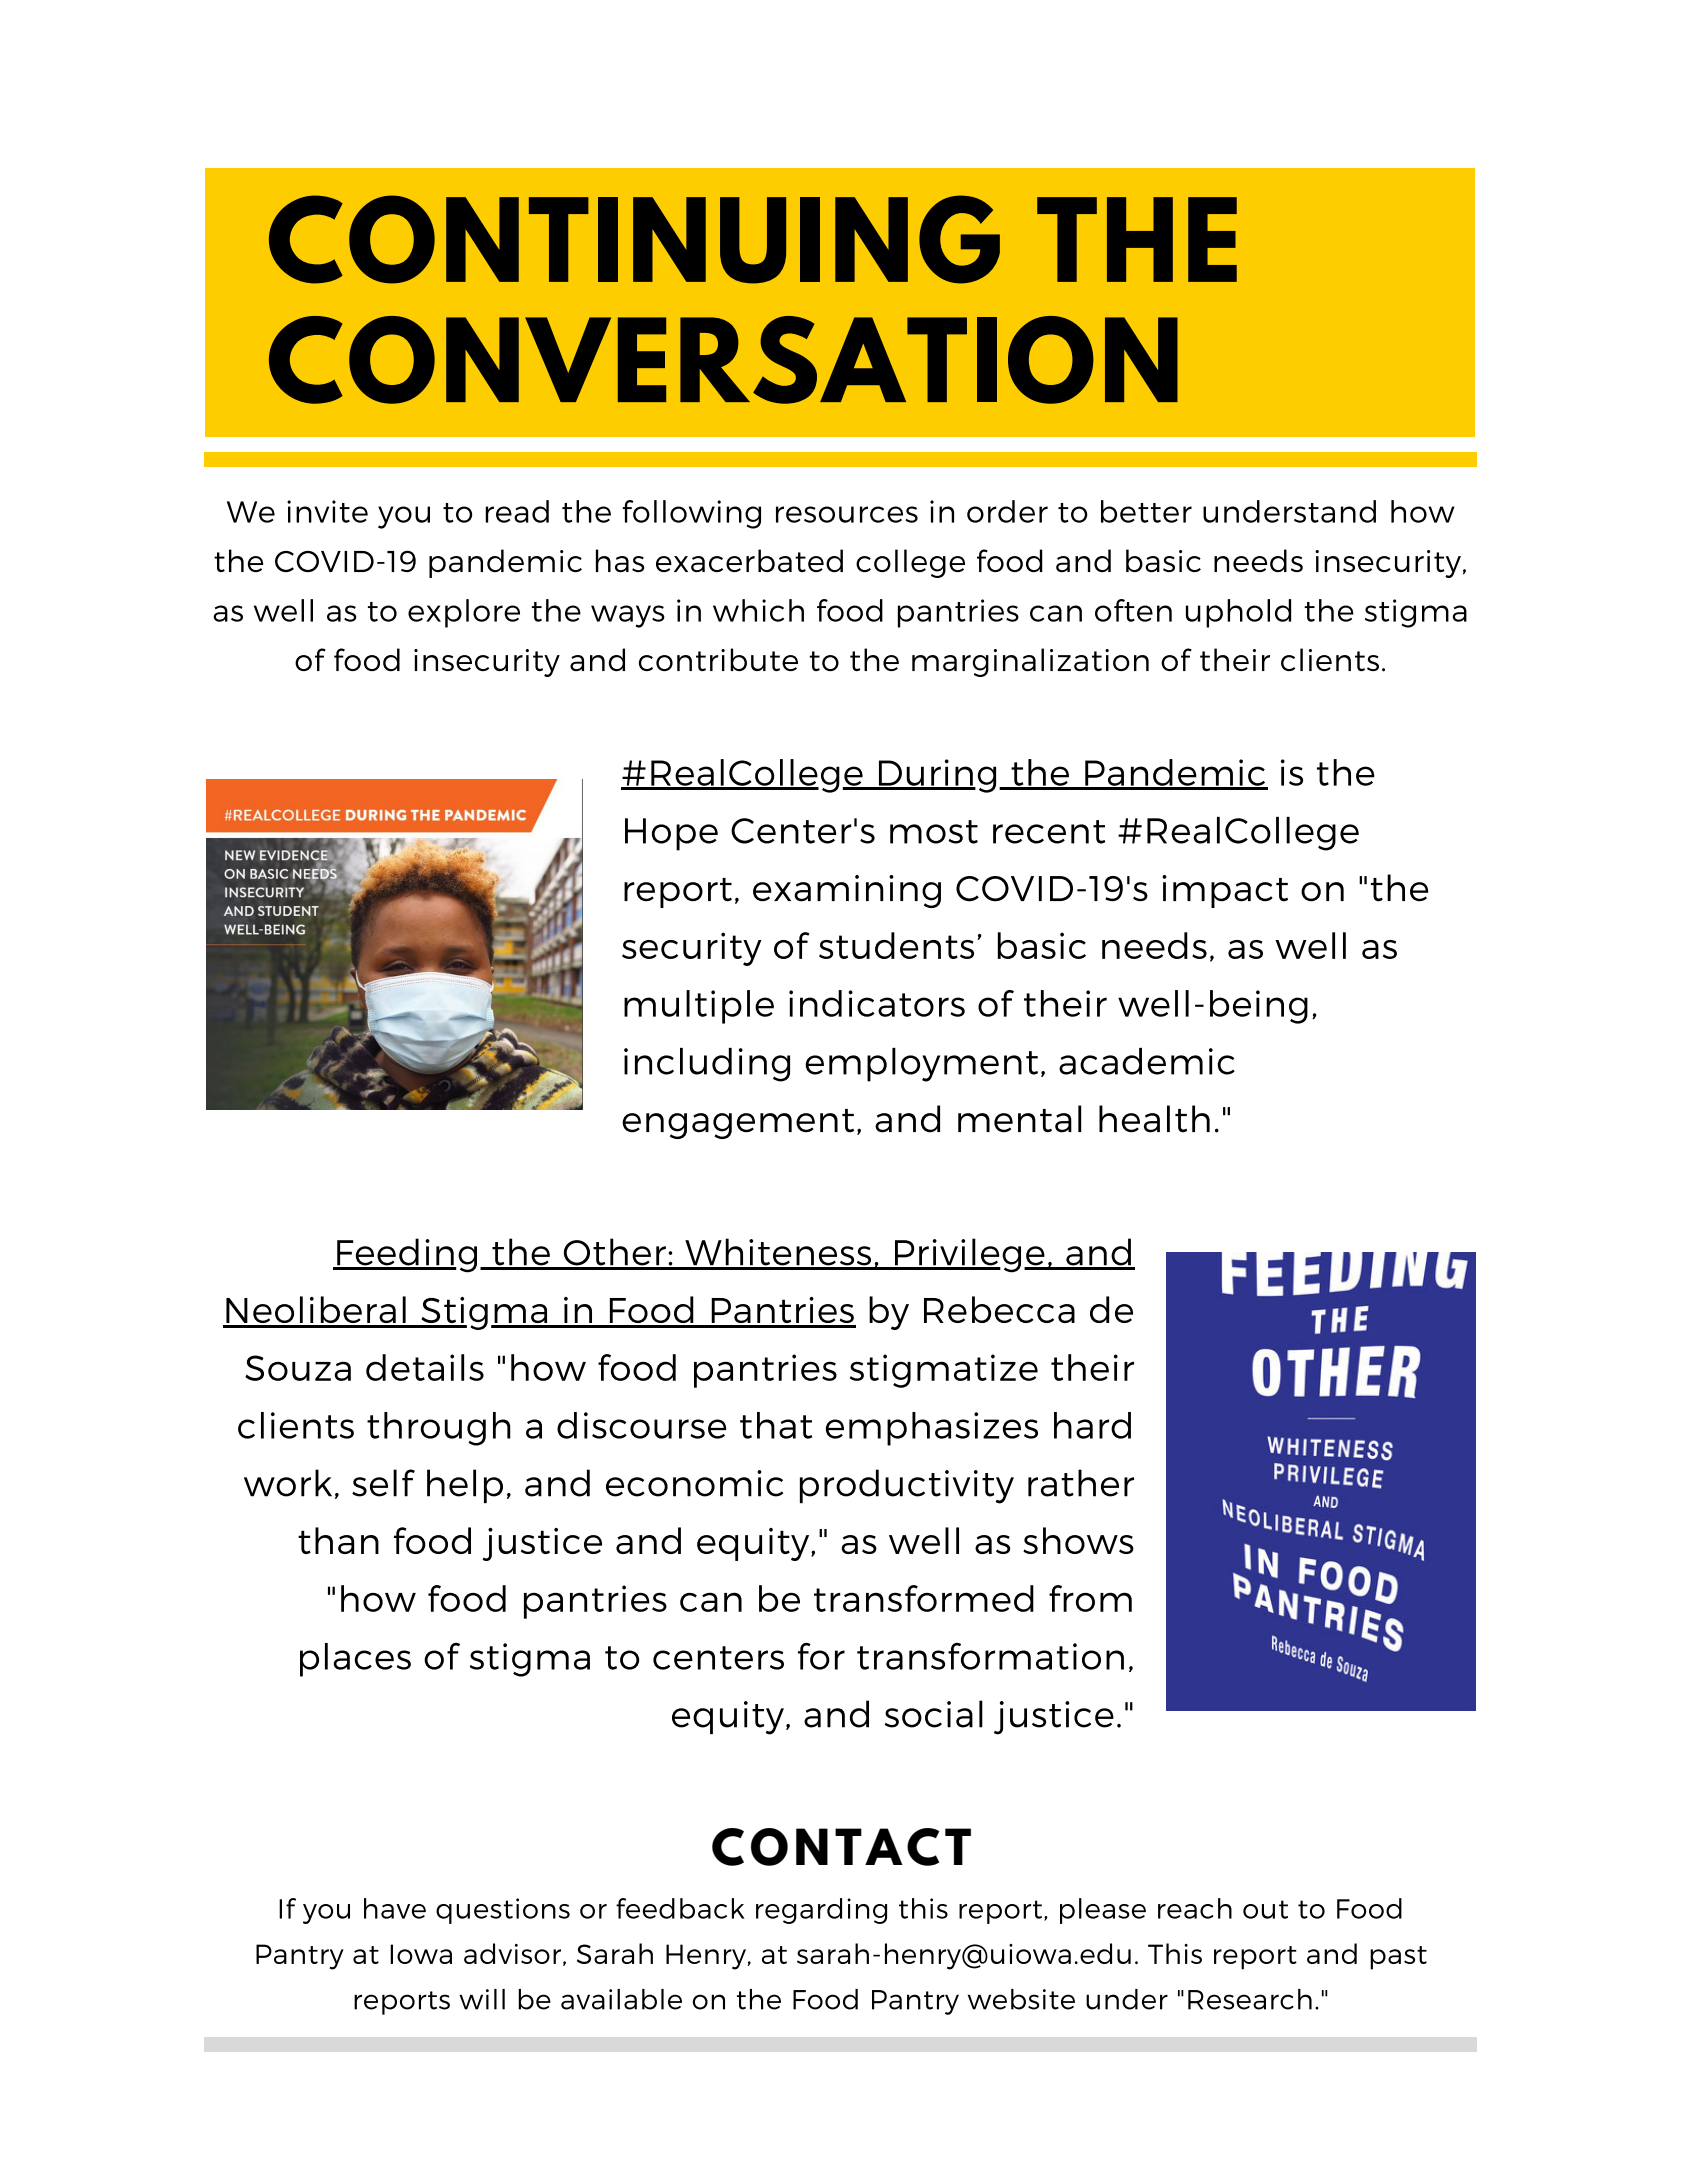  What do you see at coordinates (1092, 1425) in the image?
I see `hard` at bounding box center [1092, 1425].
